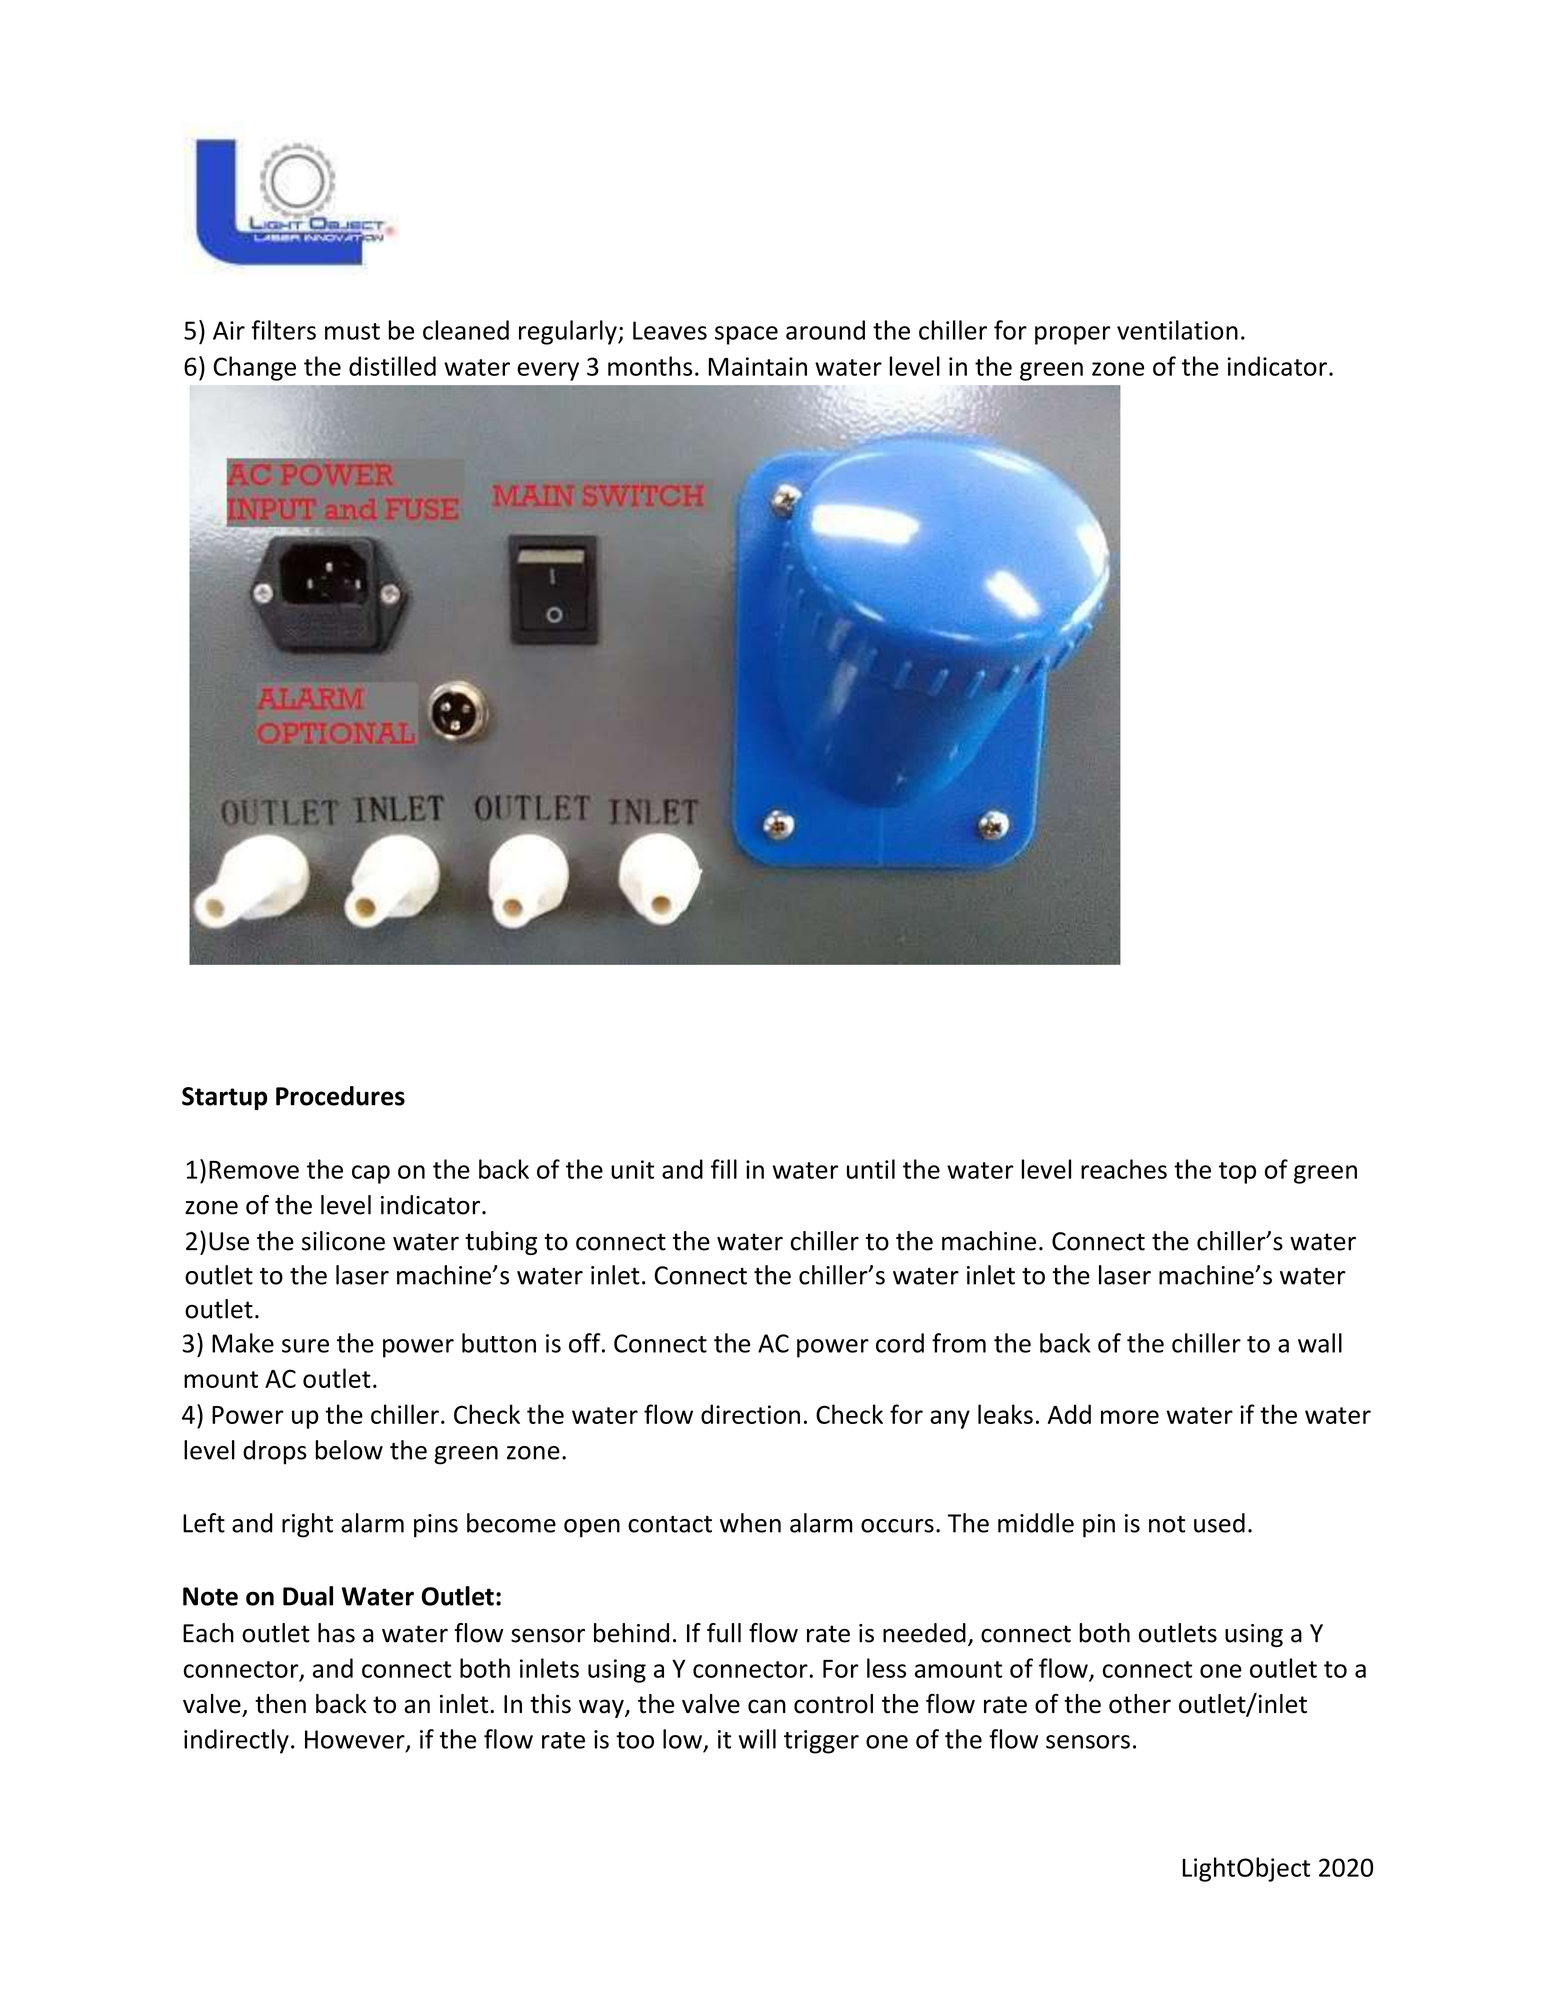 The image size is (1557, 2015). Describe the element at coordinates (758, 366) in the screenshot. I see `Maintain` at that location.
